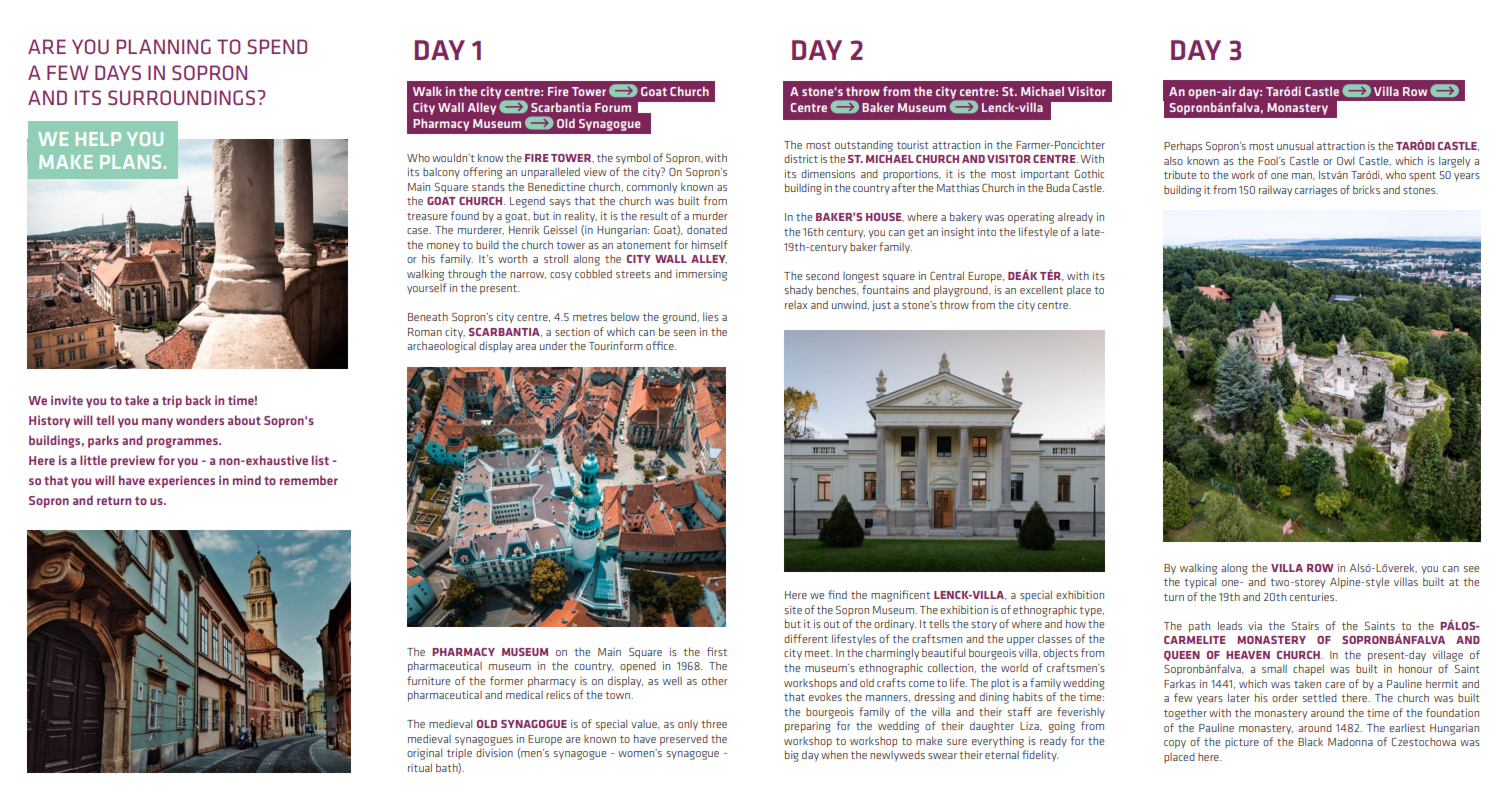 This page has width=1512, height=801. Describe the element at coordinates (1041, 289) in the page. I see `excellent` at that location.
